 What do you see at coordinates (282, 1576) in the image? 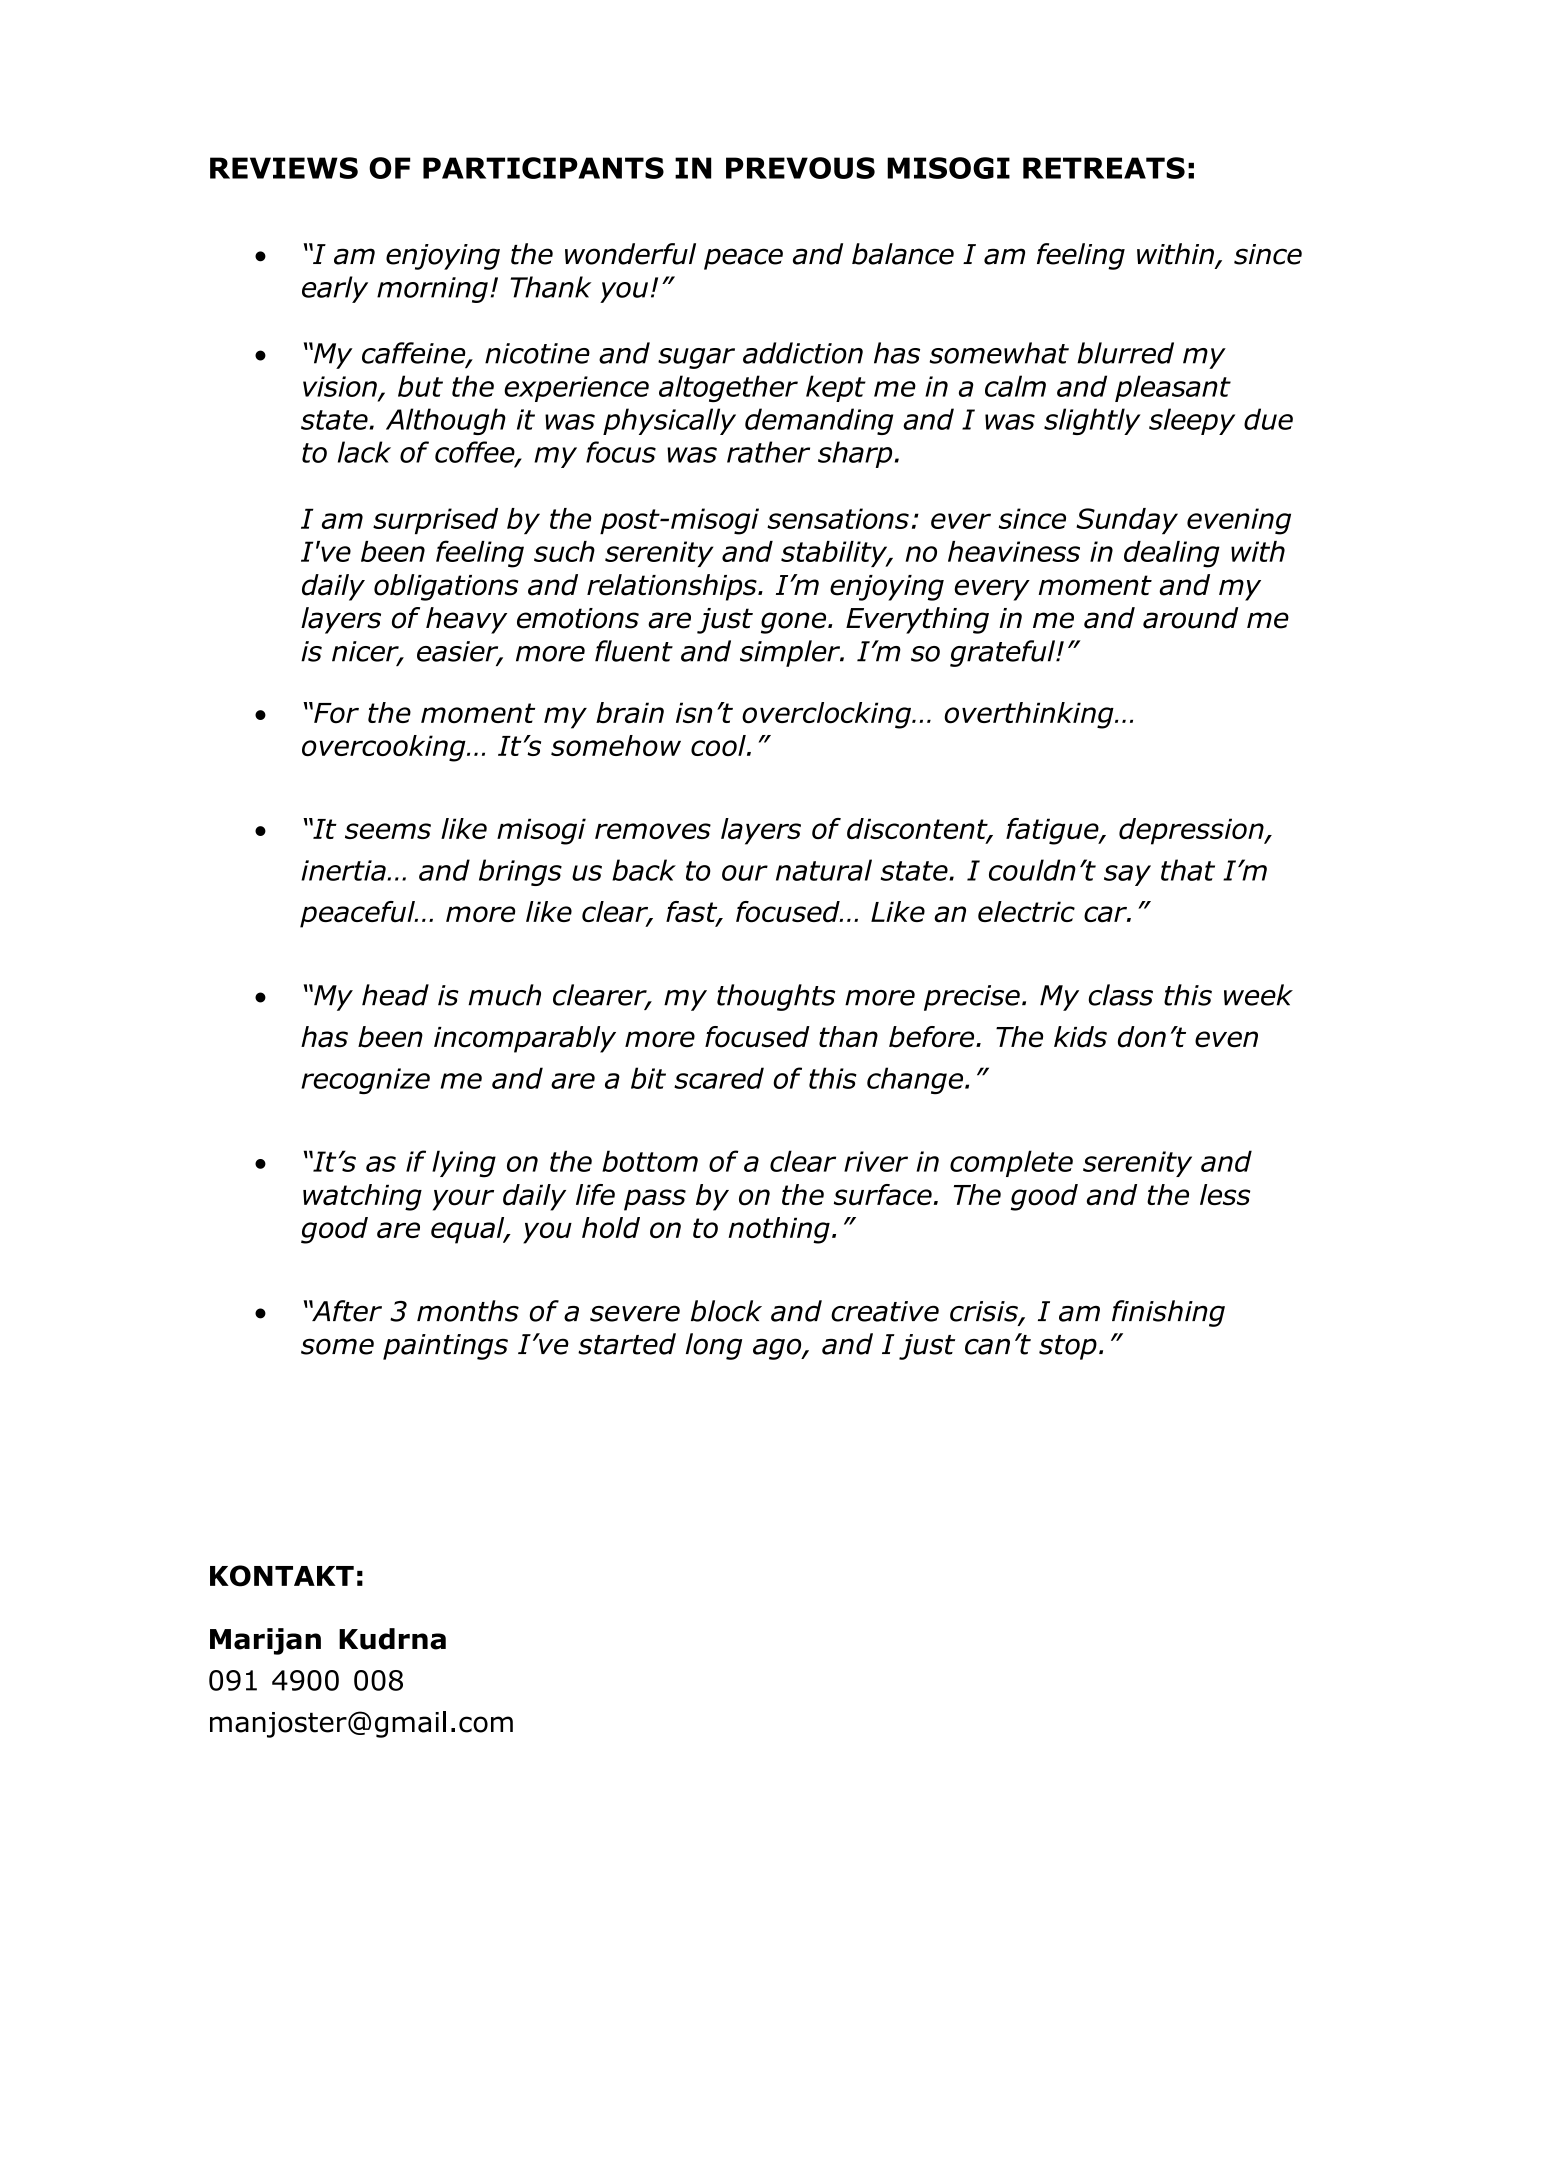
I see `KONTAKT` at bounding box center [282, 1576].
